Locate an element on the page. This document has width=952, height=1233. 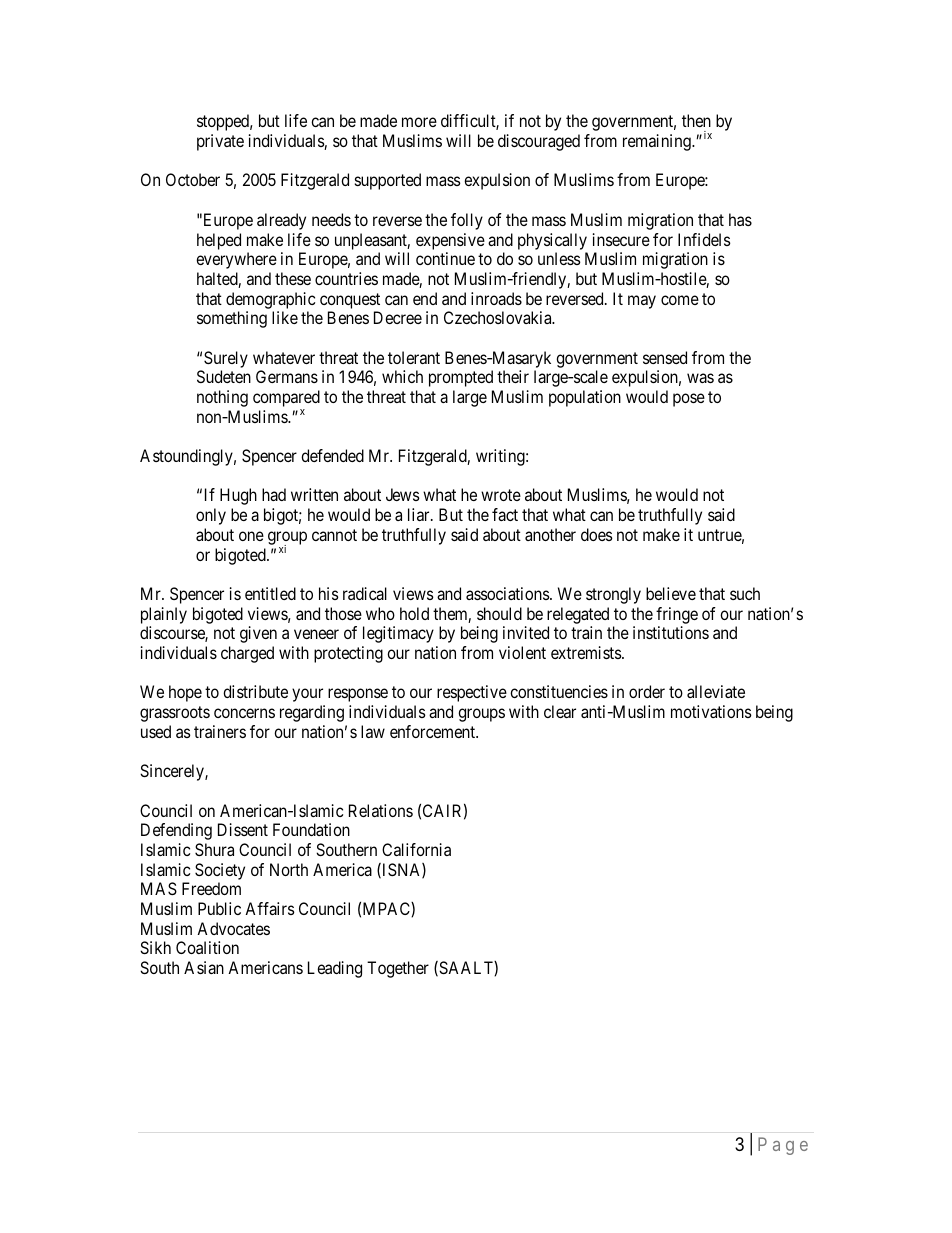
Together is located at coordinates (398, 969).
